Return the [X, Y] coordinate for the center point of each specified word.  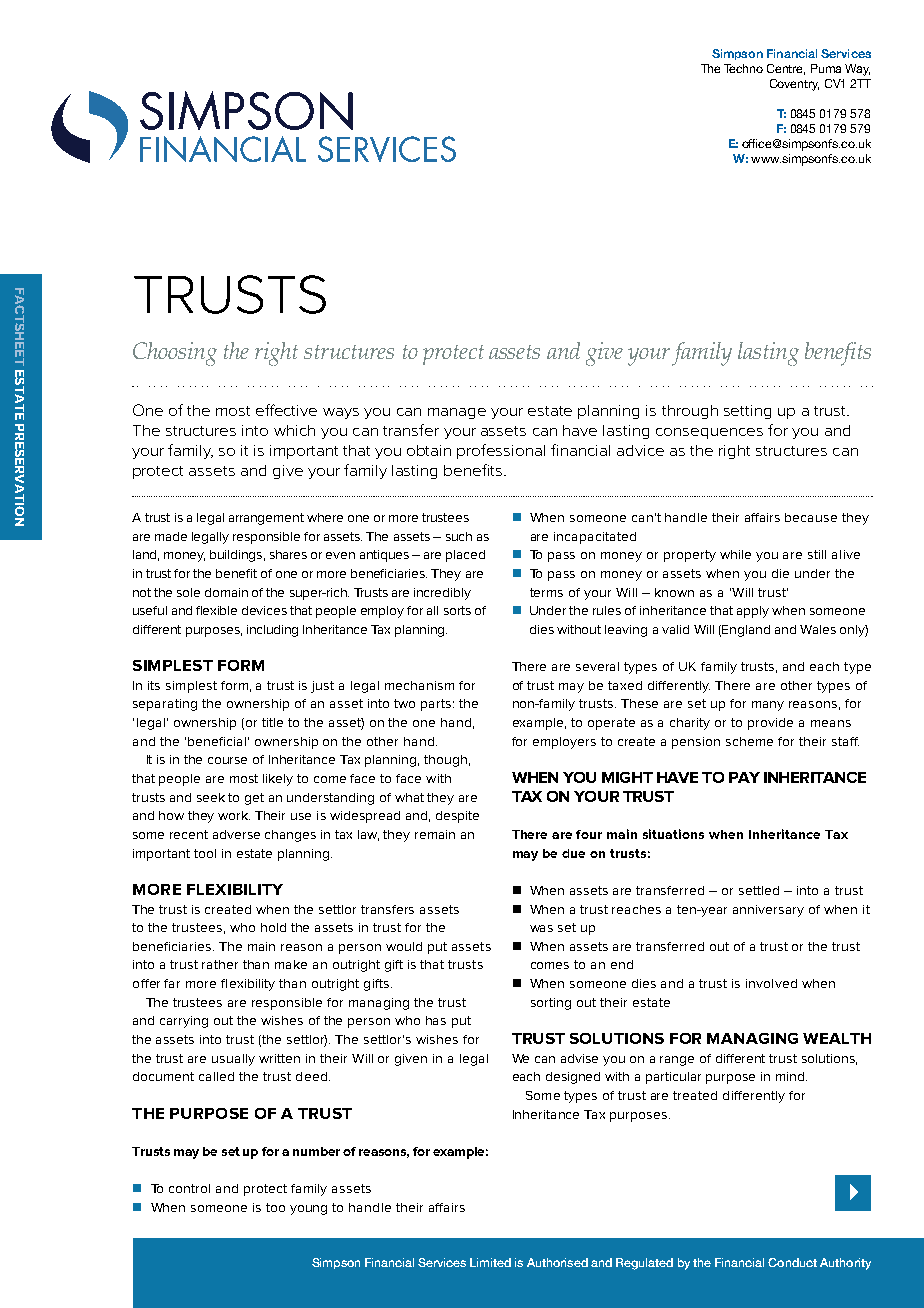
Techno [743, 68]
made [171, 536]
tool [205, 853]
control [189, 1188]
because [811, 517]
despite [457, 817]
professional [501, 451]
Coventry [794, 85]
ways [341, 413]
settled [759, 890]
